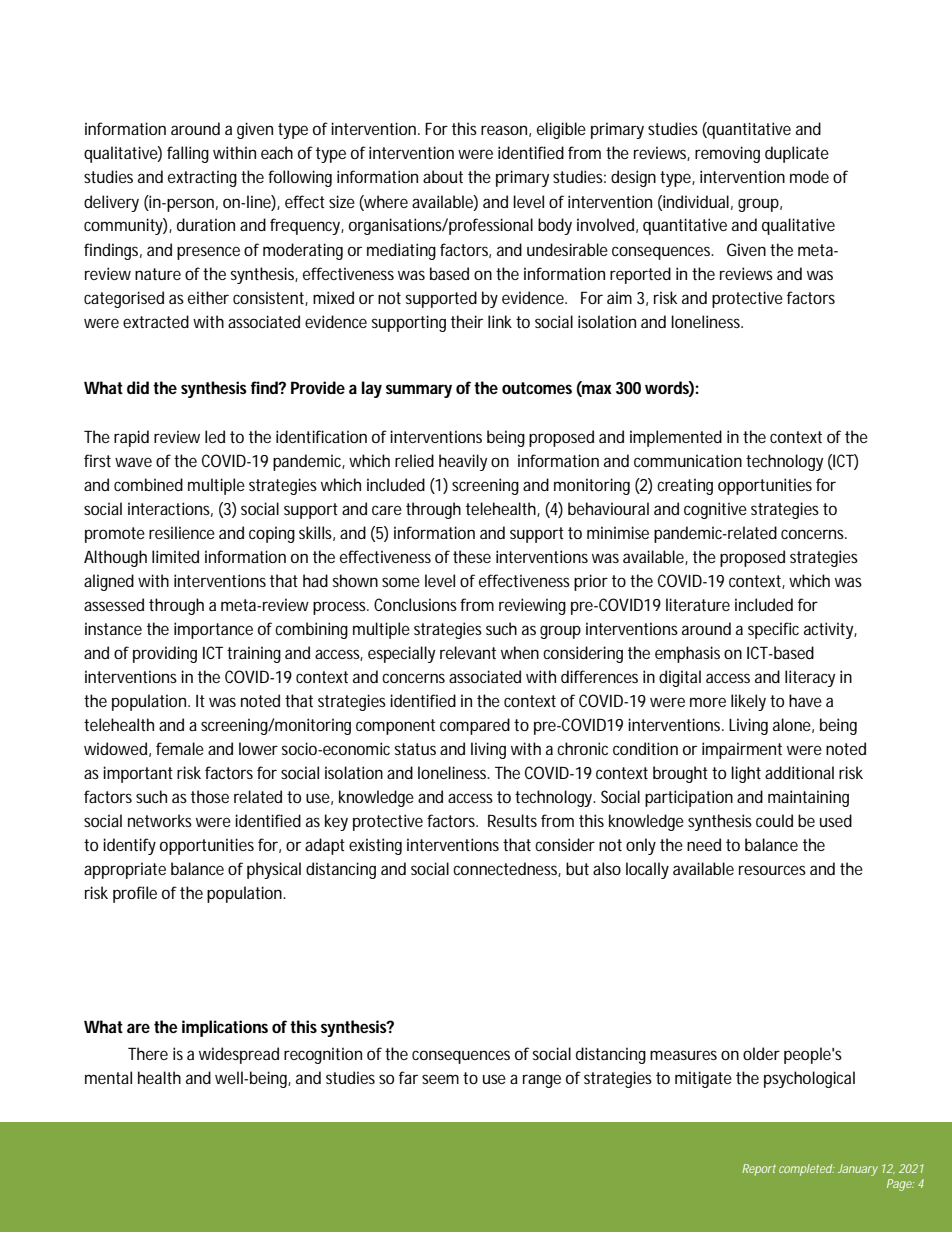 Image resolution: width=952 pixels, height=1233 pixels. Describe the element at coordinates (537, 388) in the page. I see `outcomes` at that location.
